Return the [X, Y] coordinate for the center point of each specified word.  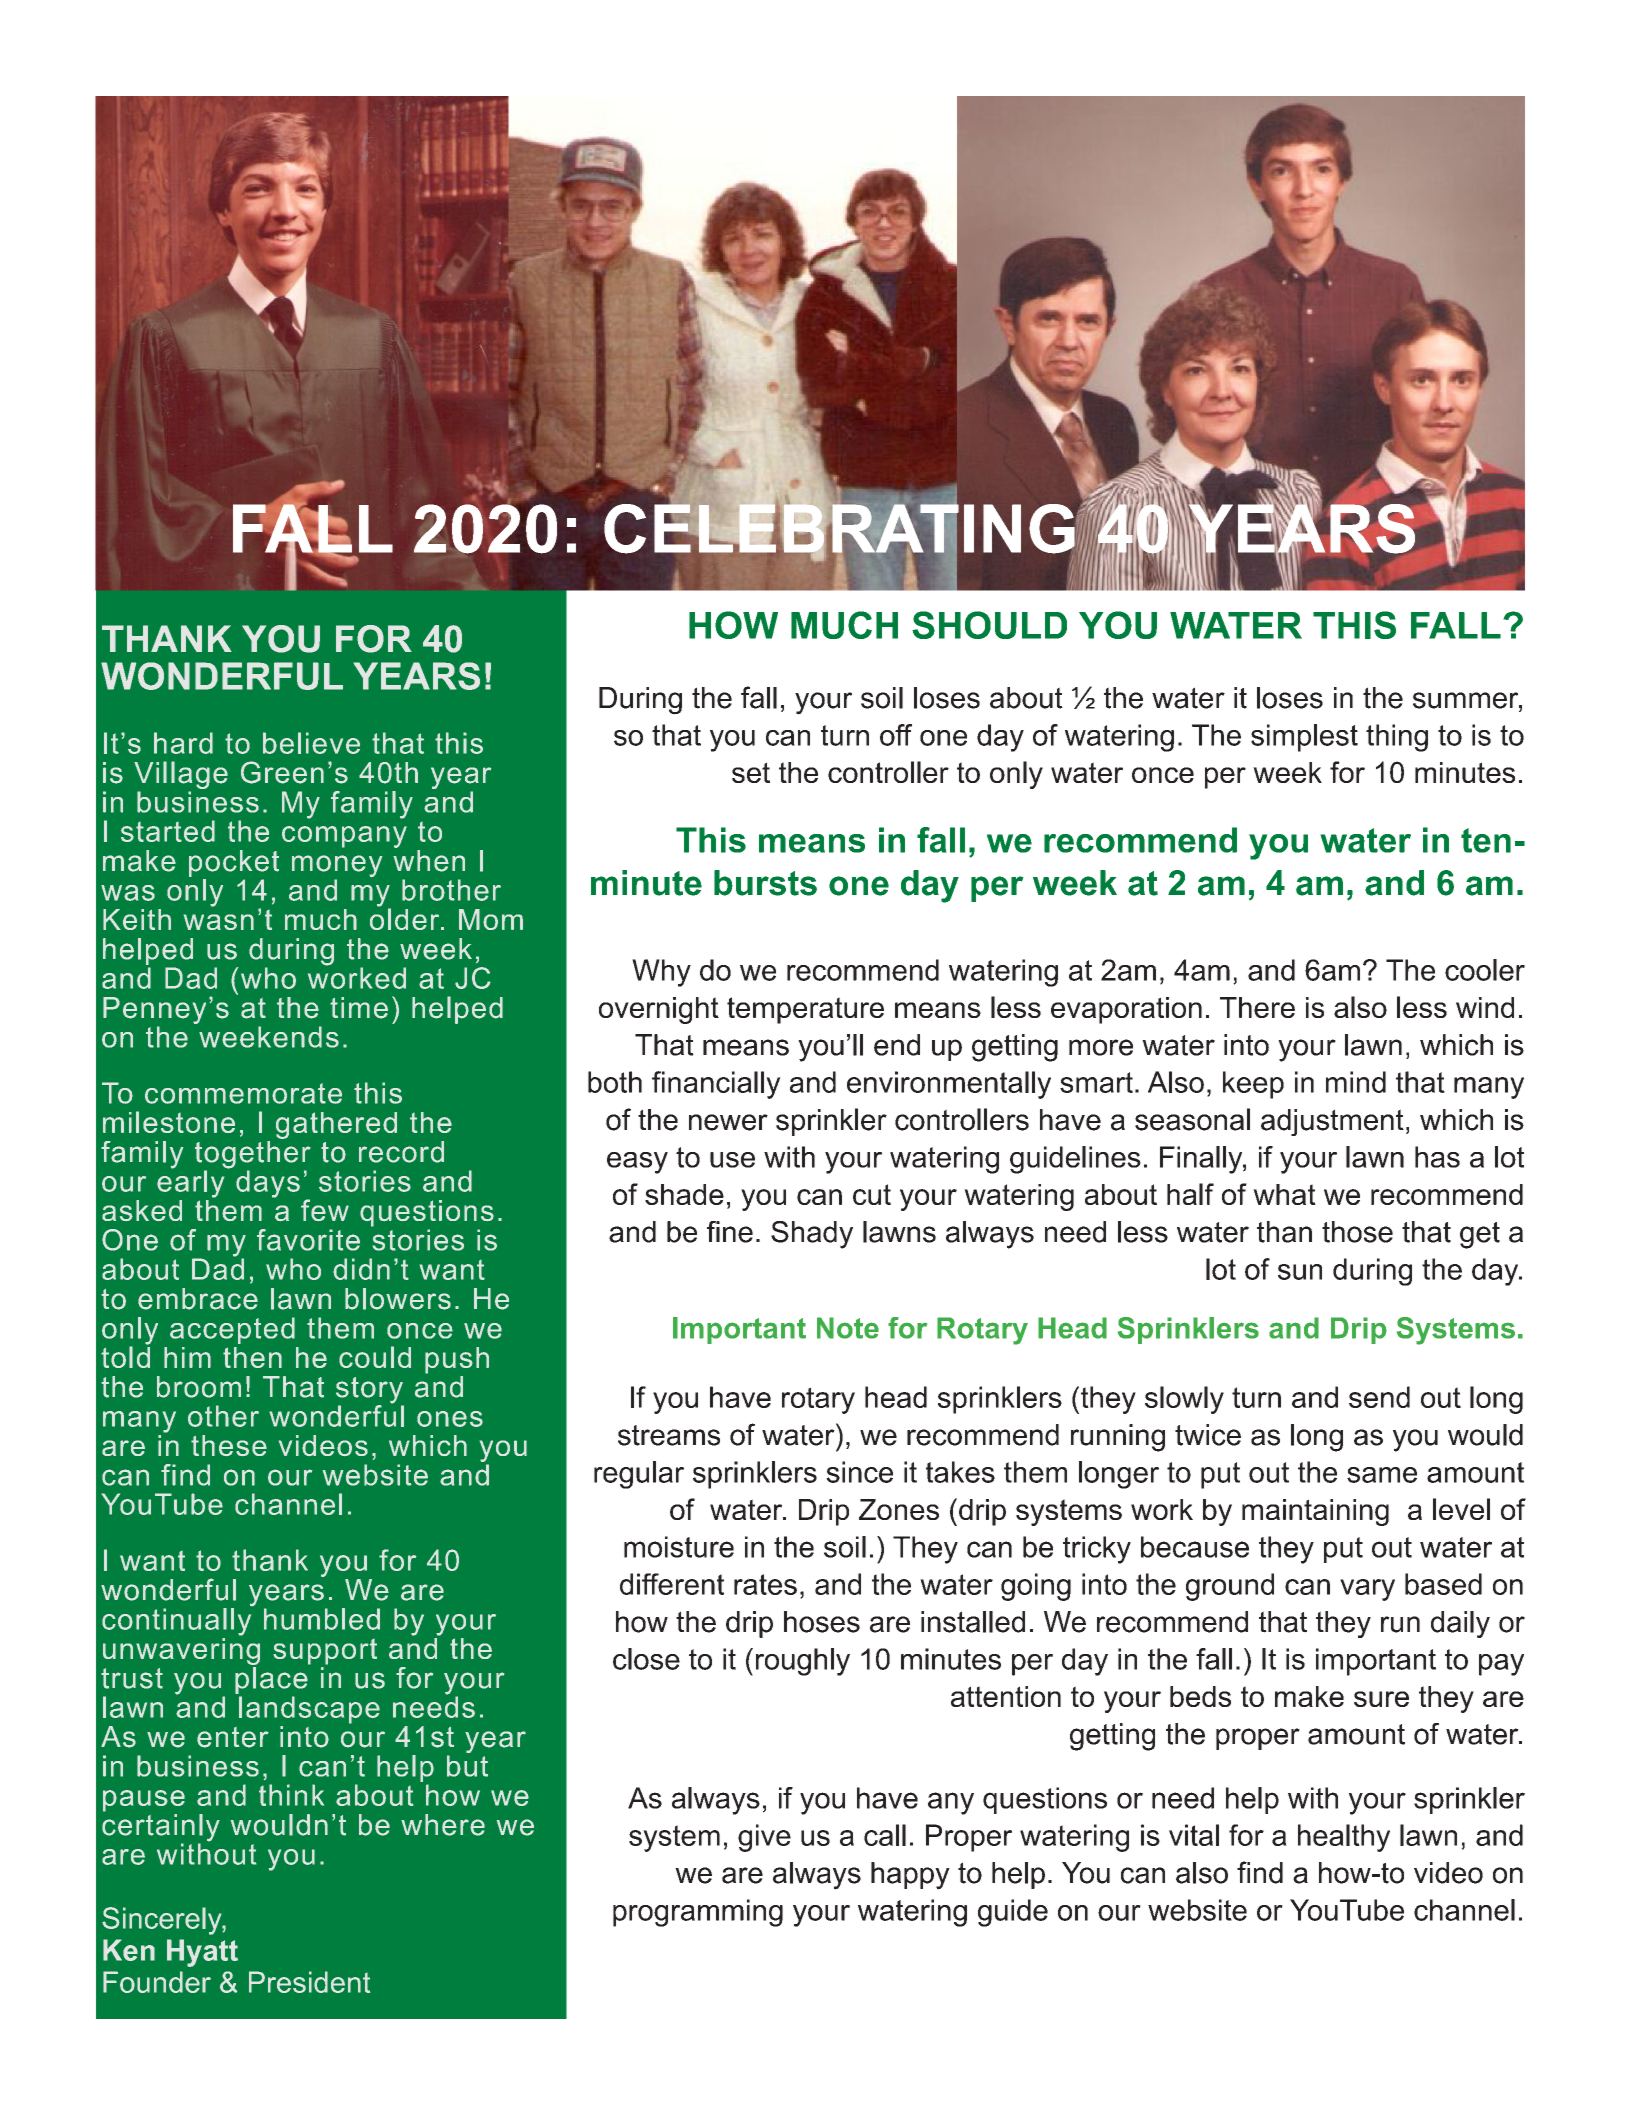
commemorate [243, 1093]
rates [765, 1584]
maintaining [1315, 1512]
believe [311, 743]
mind [1356, 1082]
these [229, 1445]
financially [716, 1085]
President [309, 1982]
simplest [1304, 738]
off [896, 735]
